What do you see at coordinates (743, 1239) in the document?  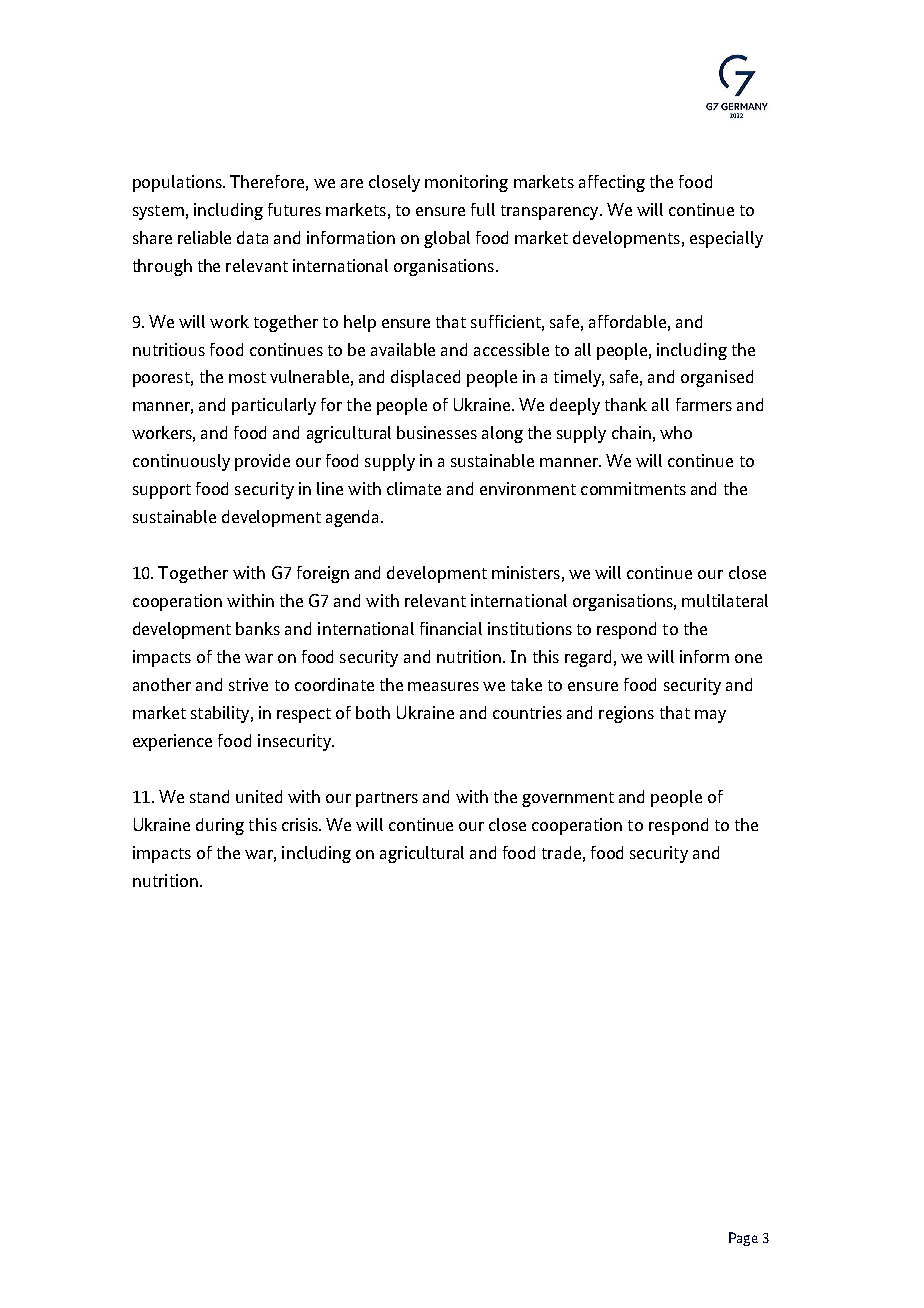 I see `Page` at bounding box center [743, 1239].
